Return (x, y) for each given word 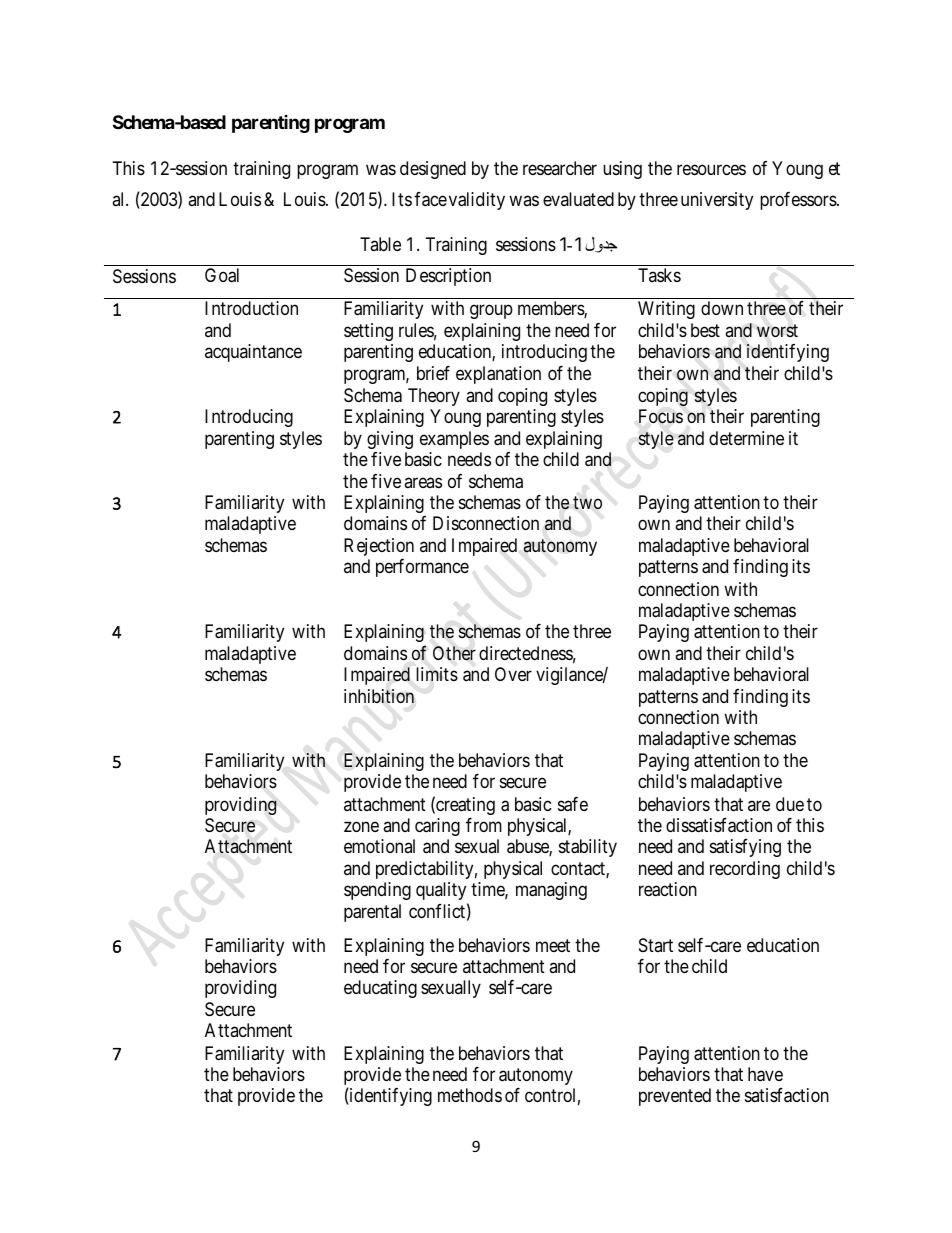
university (717, 201)
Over (513, 674)
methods (470, 1095)
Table (380, 244)
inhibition (379, 696)
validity (477, 201)
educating (380, 989)
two (587, 502)
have (765, 1074)
